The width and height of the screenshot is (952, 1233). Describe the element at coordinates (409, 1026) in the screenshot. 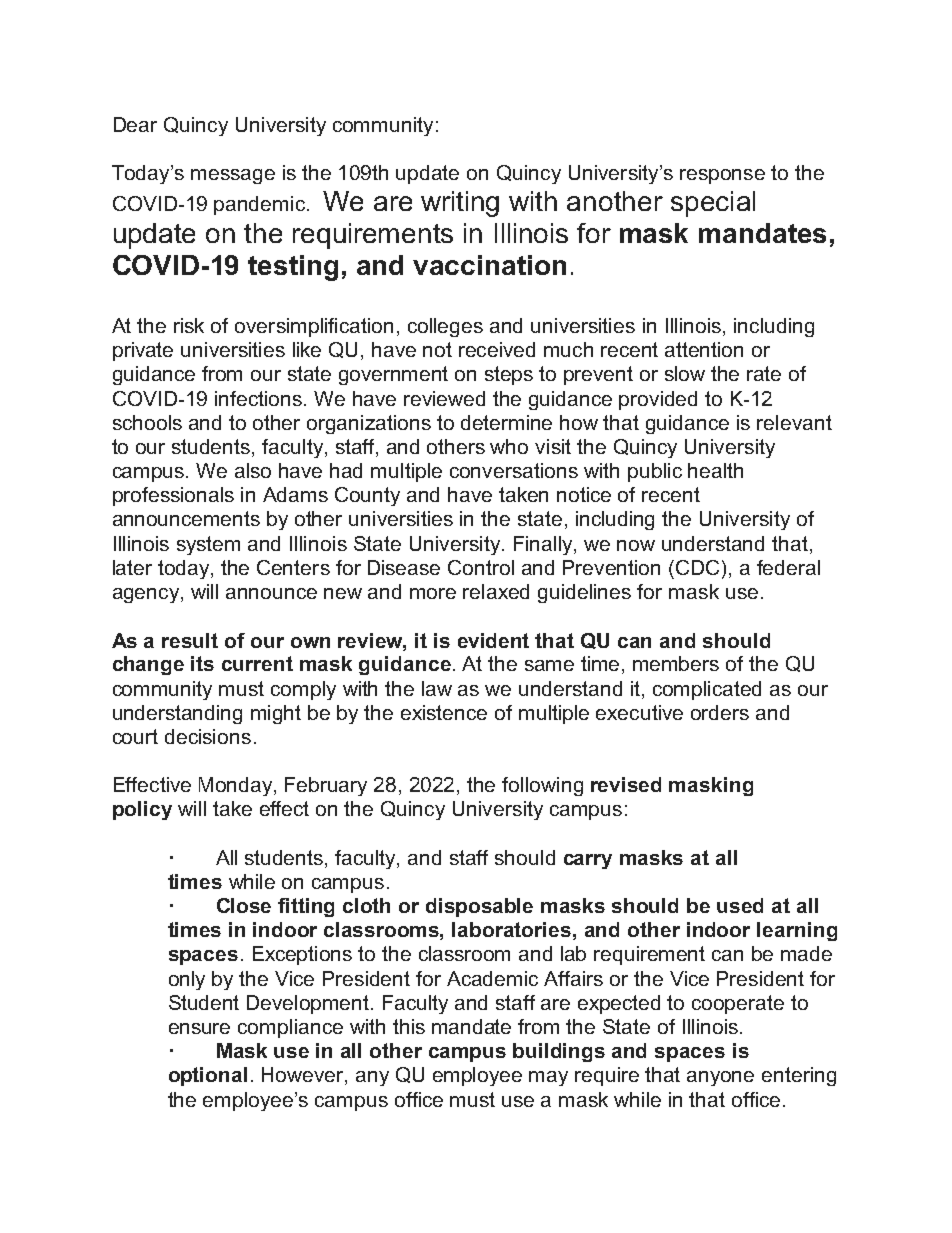

I see `this` at that location.
